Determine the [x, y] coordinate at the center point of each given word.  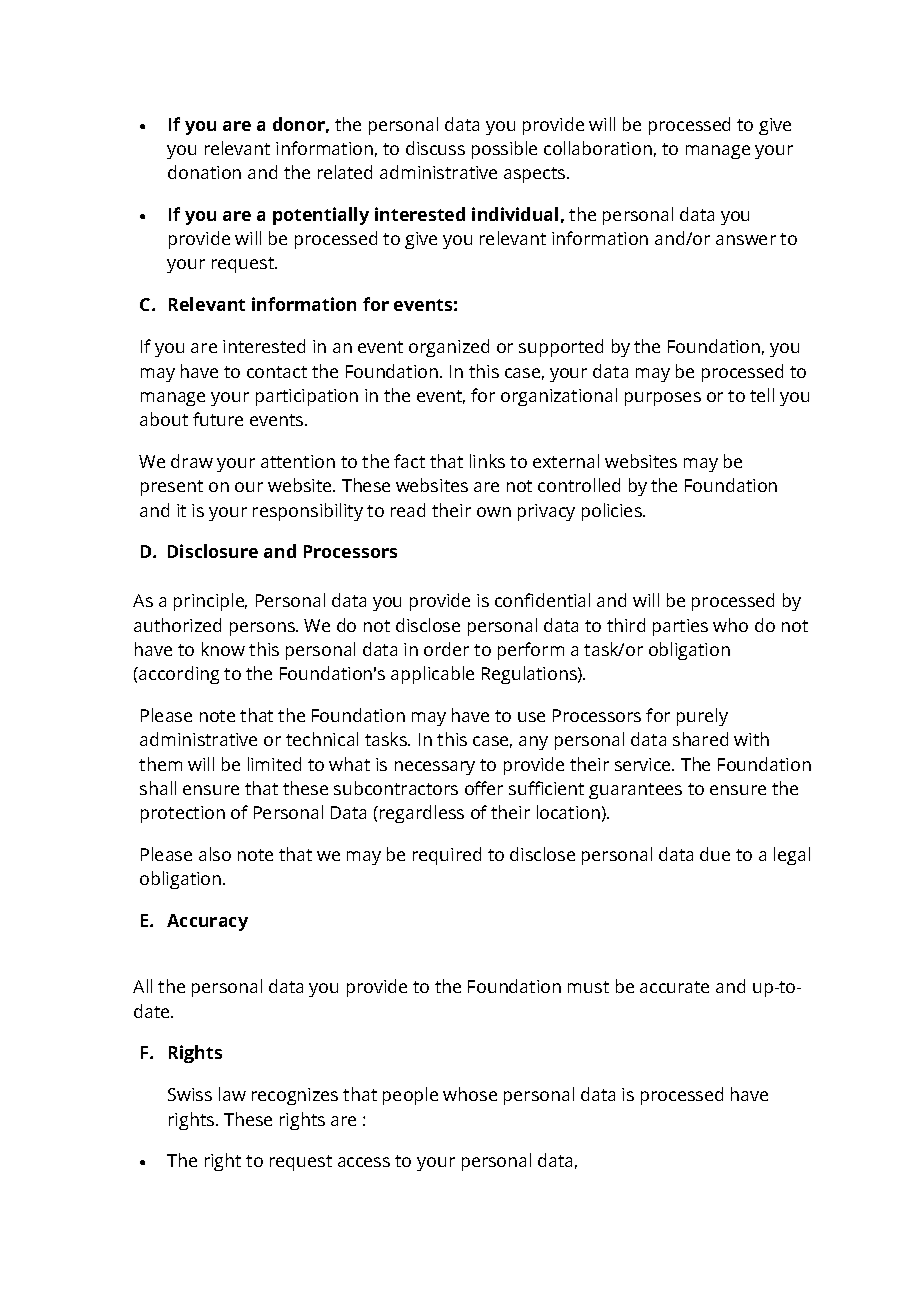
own [494, 512]
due [715, 854]
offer [484, 788]
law [232, 1094]
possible [504, 150]
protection [183, 814]
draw [192, 461]
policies [613, 512]
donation [204, 172]
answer [746, 240]
